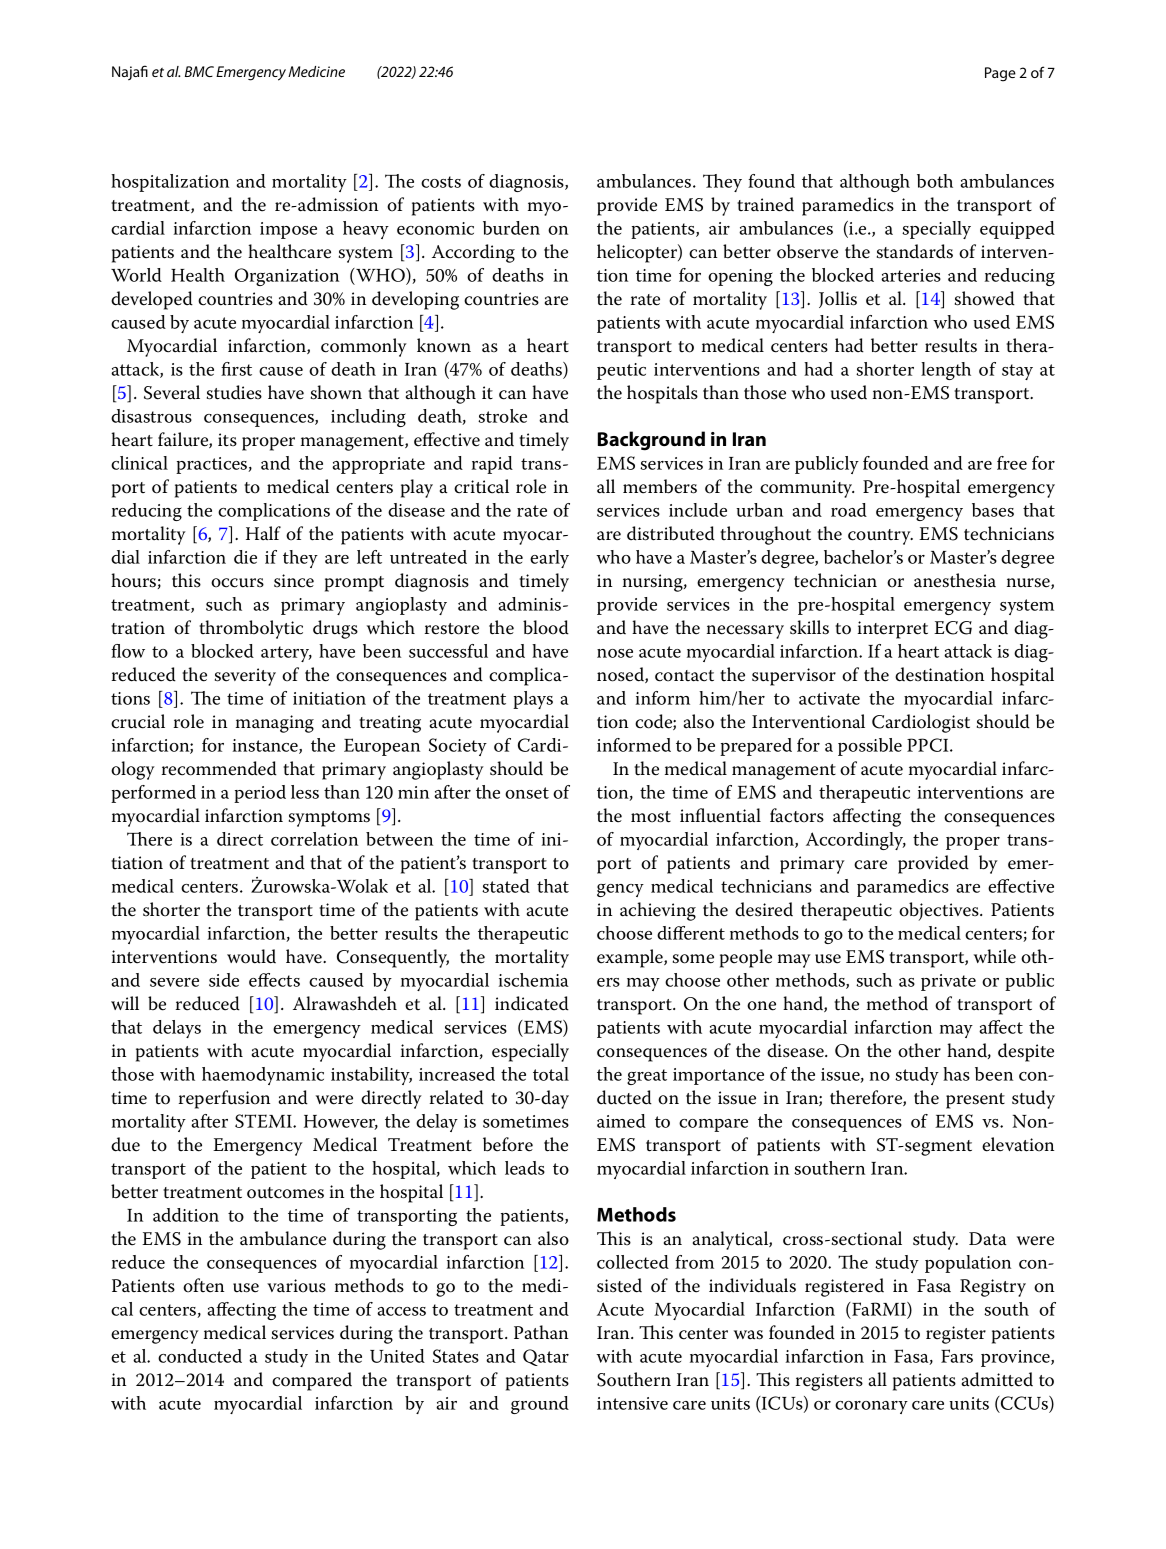 The width and height of the screenshot is (1166, 1549). I want to click on costs, so click(441, 182).
